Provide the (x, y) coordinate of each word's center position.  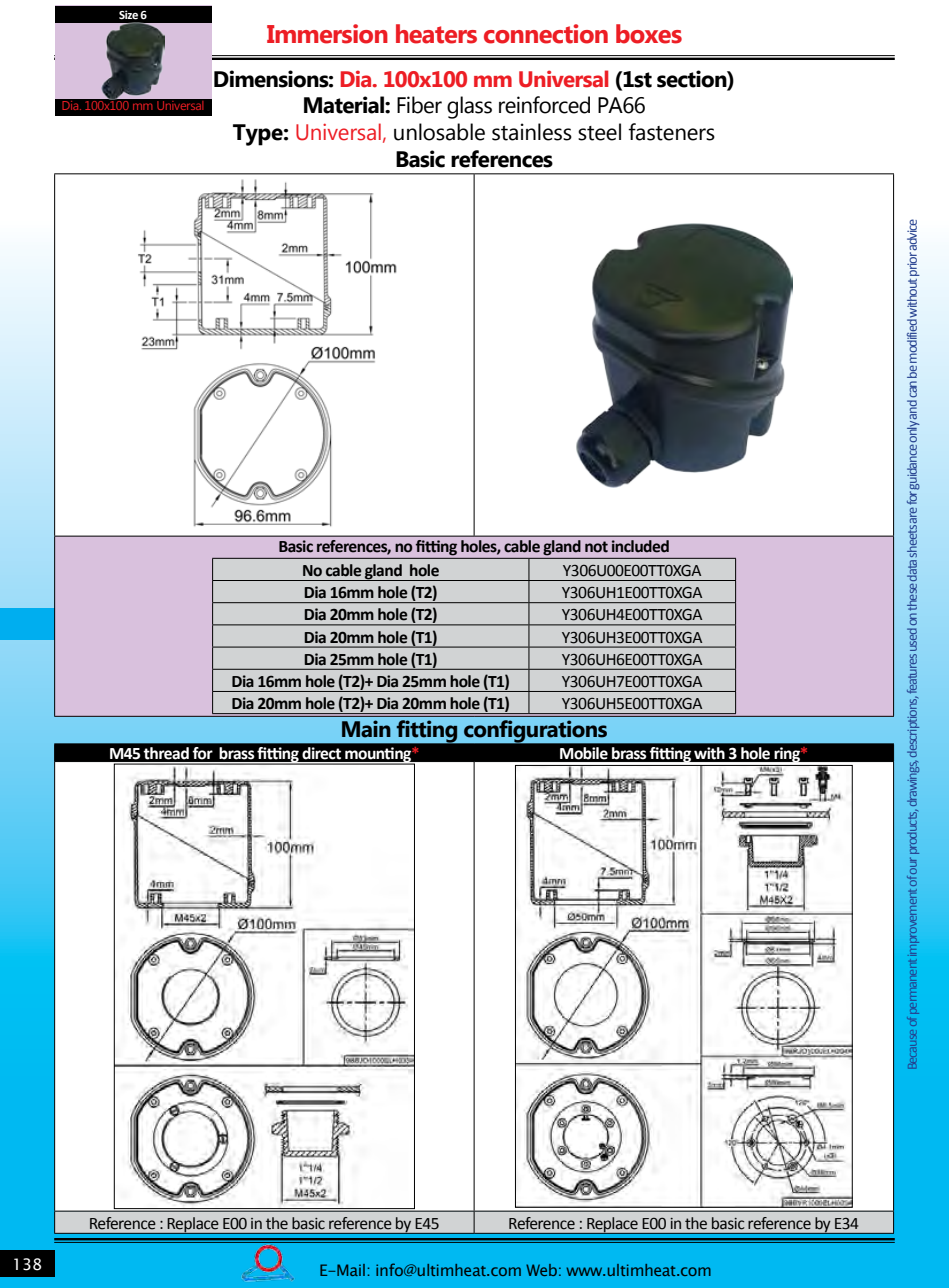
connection (546, 34)
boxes (649, 34)
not (596, 547)
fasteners (671, 132)
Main (366, 729)
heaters (436, 34)
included (640, 546)
